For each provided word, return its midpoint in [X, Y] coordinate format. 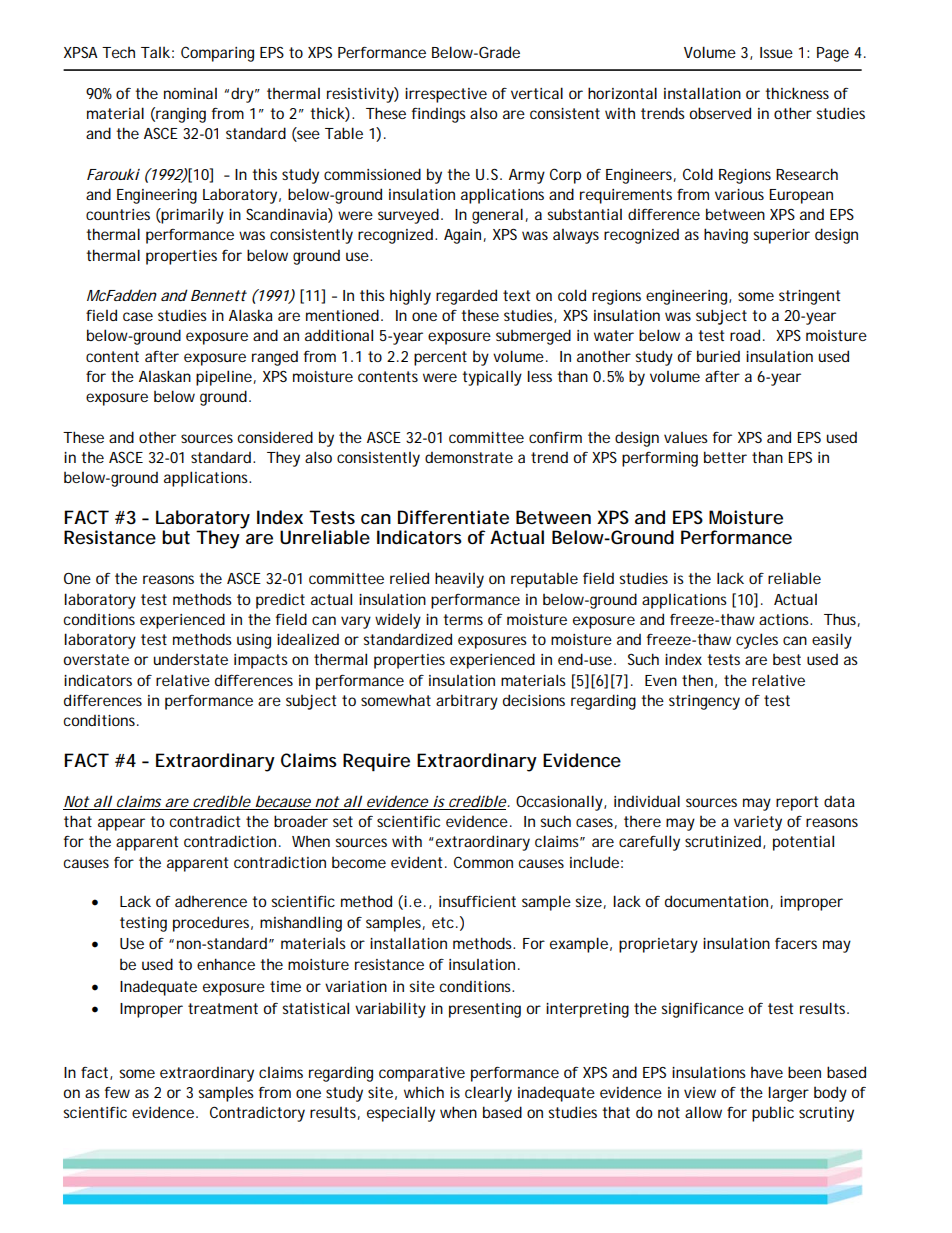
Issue [776, 52]
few [117, 1092]
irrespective [446, 95]
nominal [190, 93]
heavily [459, 580]
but [176, 537]
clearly [488, 1094]
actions [785, 619]
